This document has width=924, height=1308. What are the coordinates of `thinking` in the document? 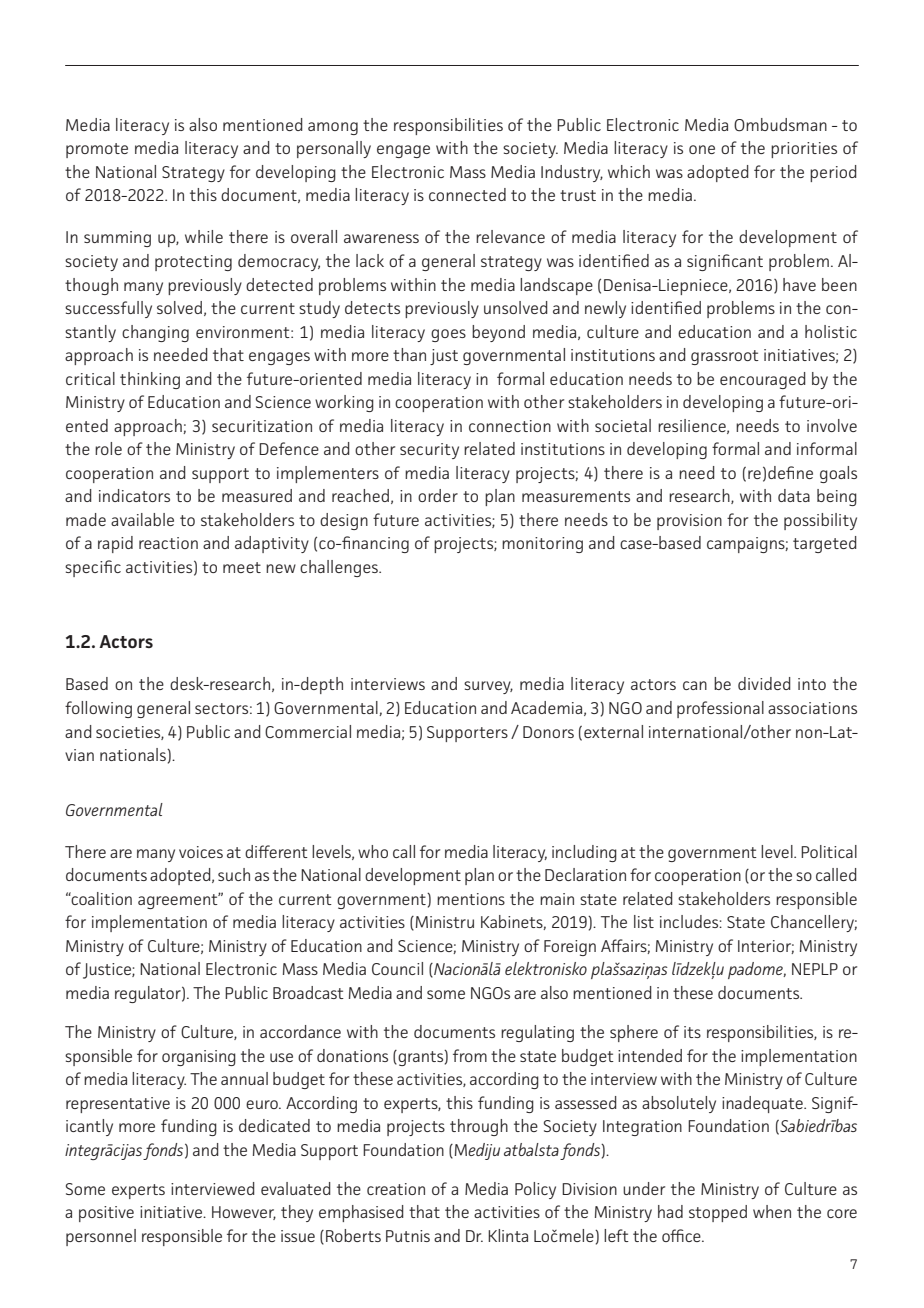 It's located at (150, 380).
